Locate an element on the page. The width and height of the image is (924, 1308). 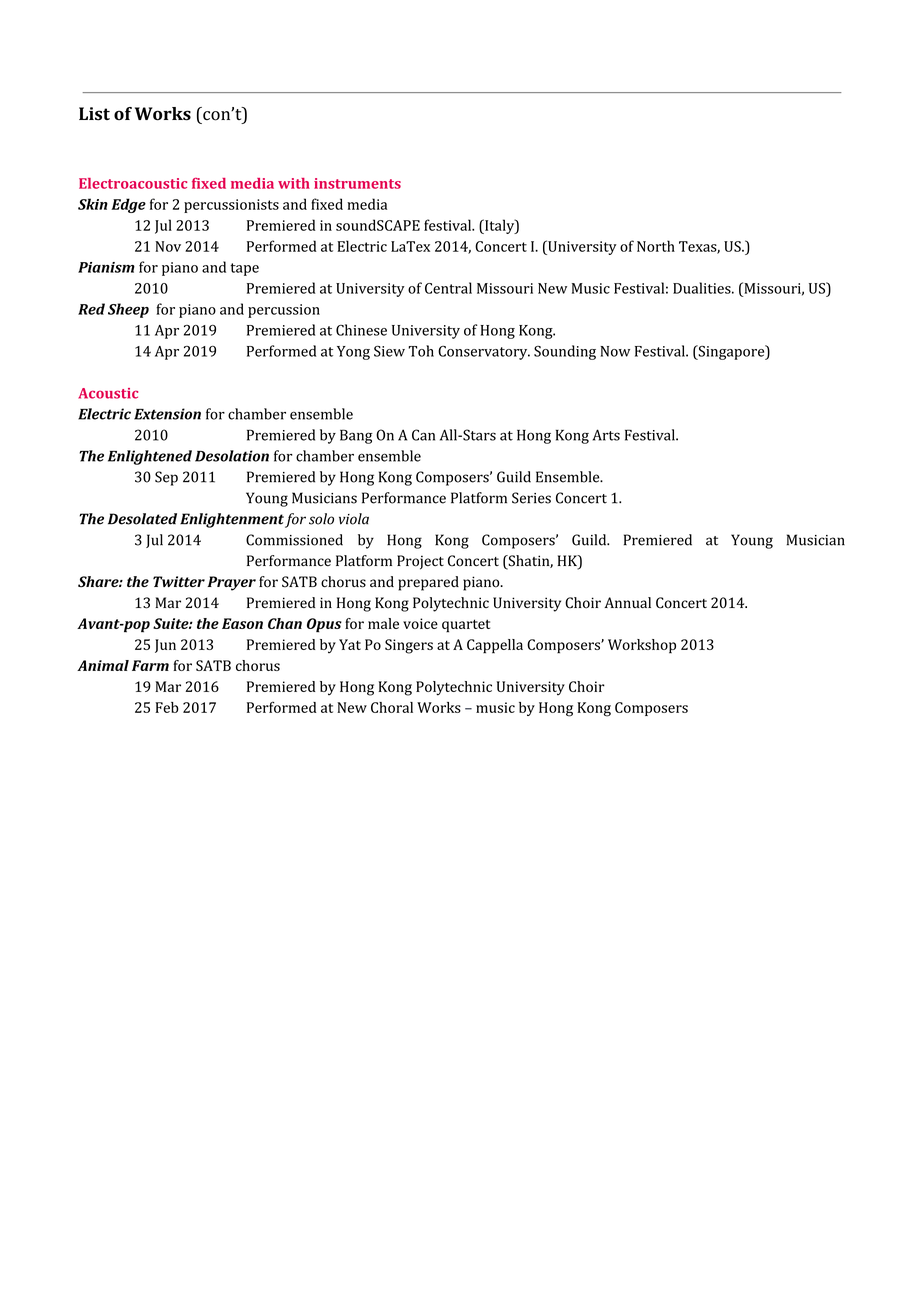
North is located at coordinates (656, 246).
